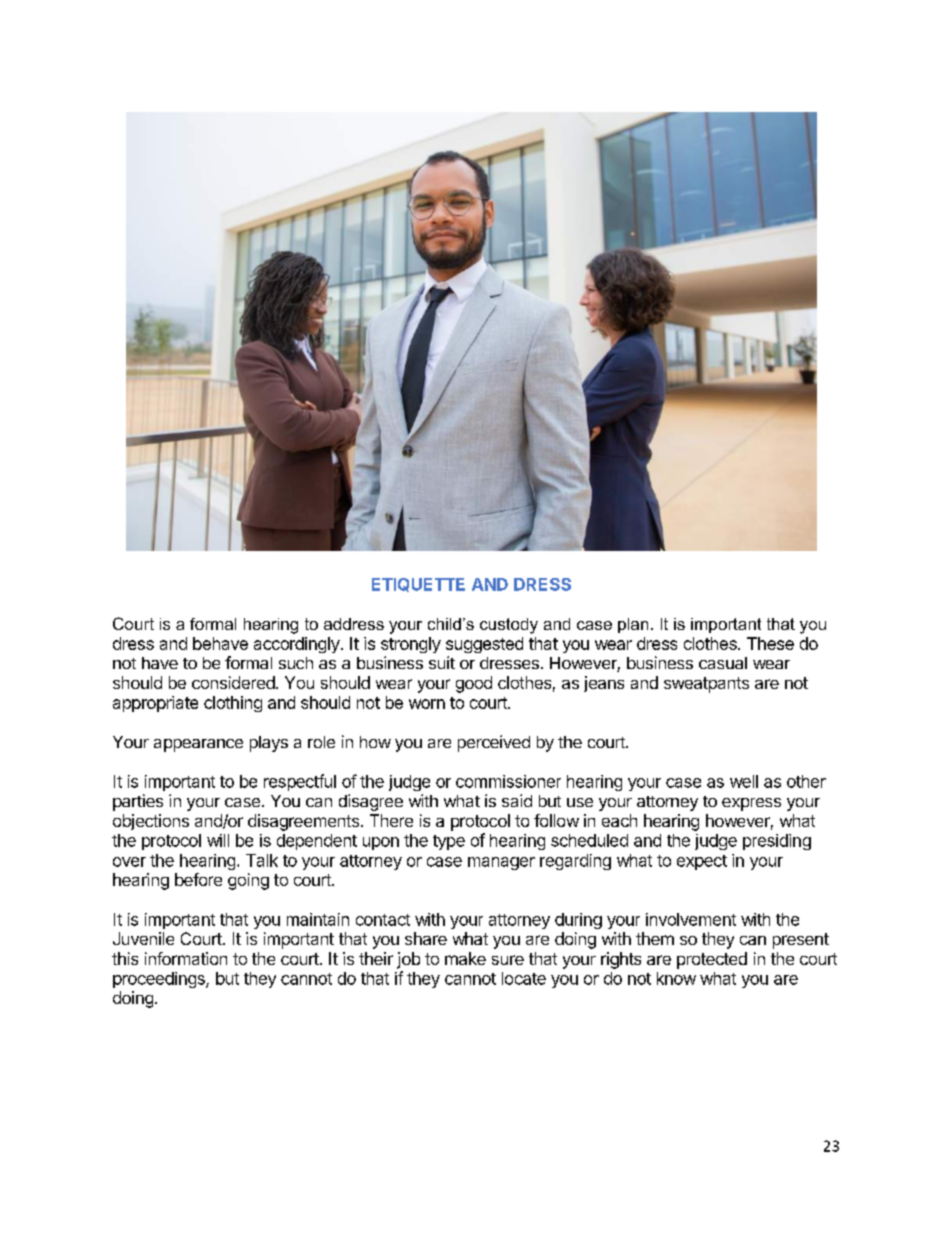 This screenshot has height=1233, width=952. Describe the element at coordinates (508, 781) in the screenshot. I see `commissioner` at that location.
